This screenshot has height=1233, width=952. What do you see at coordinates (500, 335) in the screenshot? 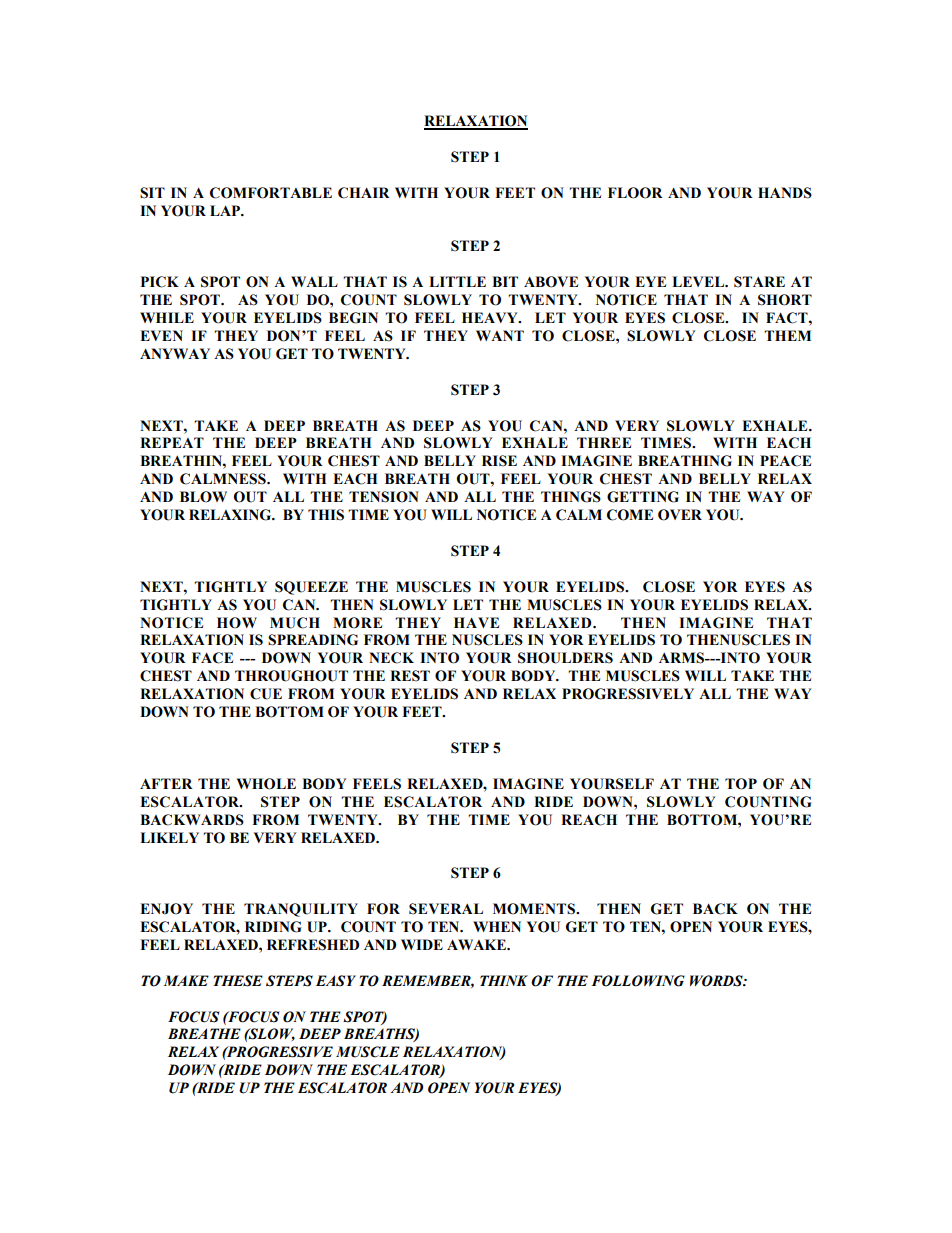
I see `WANT` at bounding box center [500, 335].
